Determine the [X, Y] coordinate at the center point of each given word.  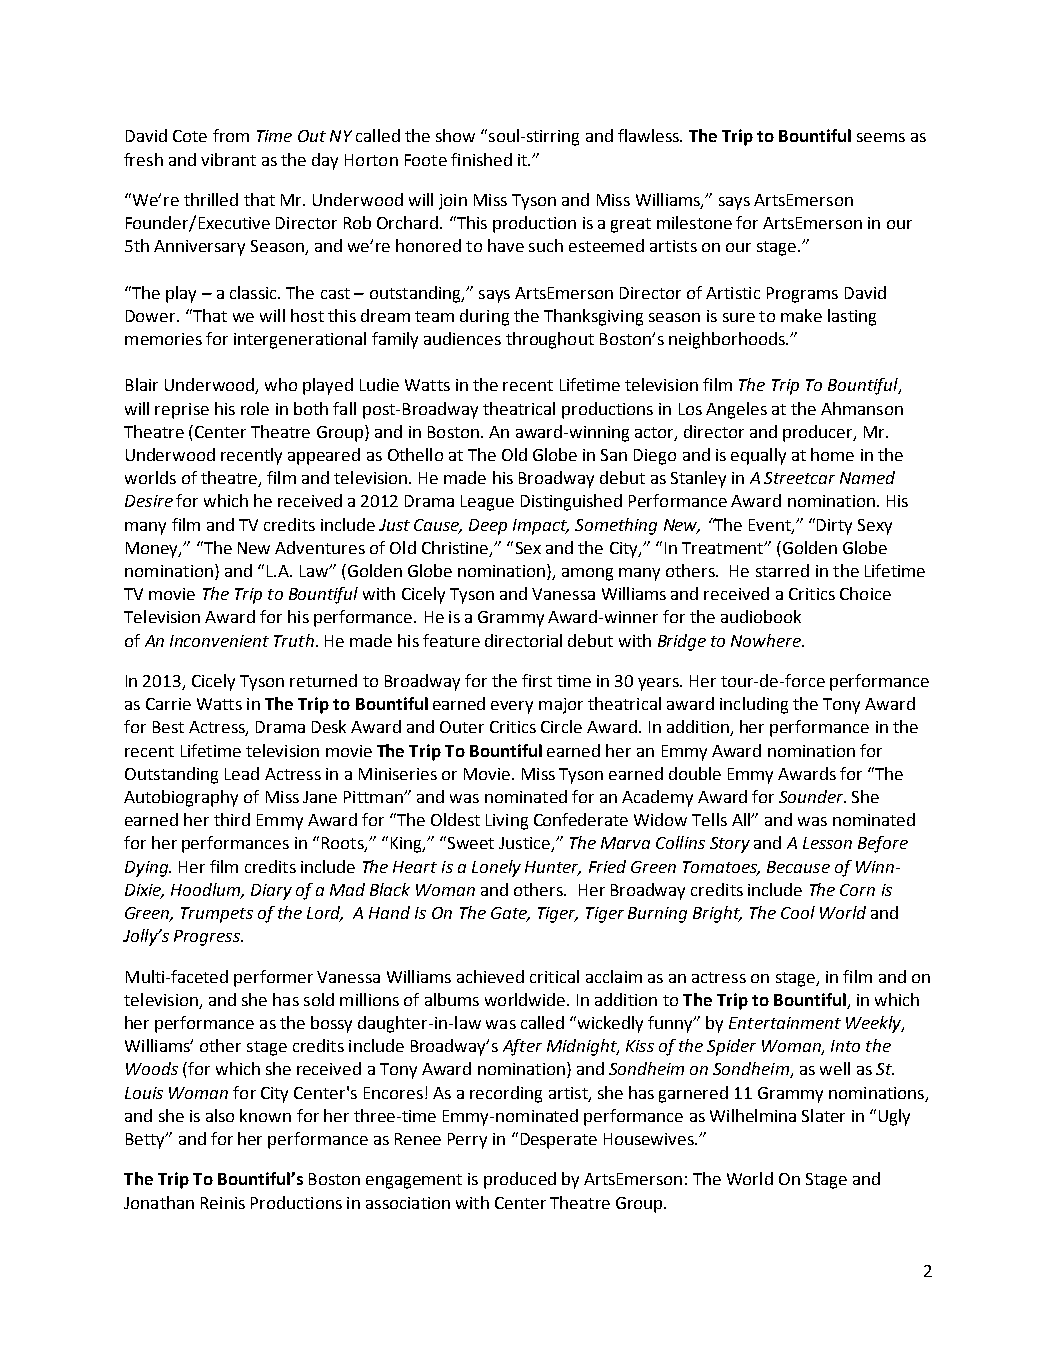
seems [881, 137]
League [487, 503]
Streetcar [799, 478]
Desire [149, 501]
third [232, 819]
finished [481, 159]
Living [507, 822]
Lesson [827, 843]
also [220, 1115]
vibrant [228, 159]
